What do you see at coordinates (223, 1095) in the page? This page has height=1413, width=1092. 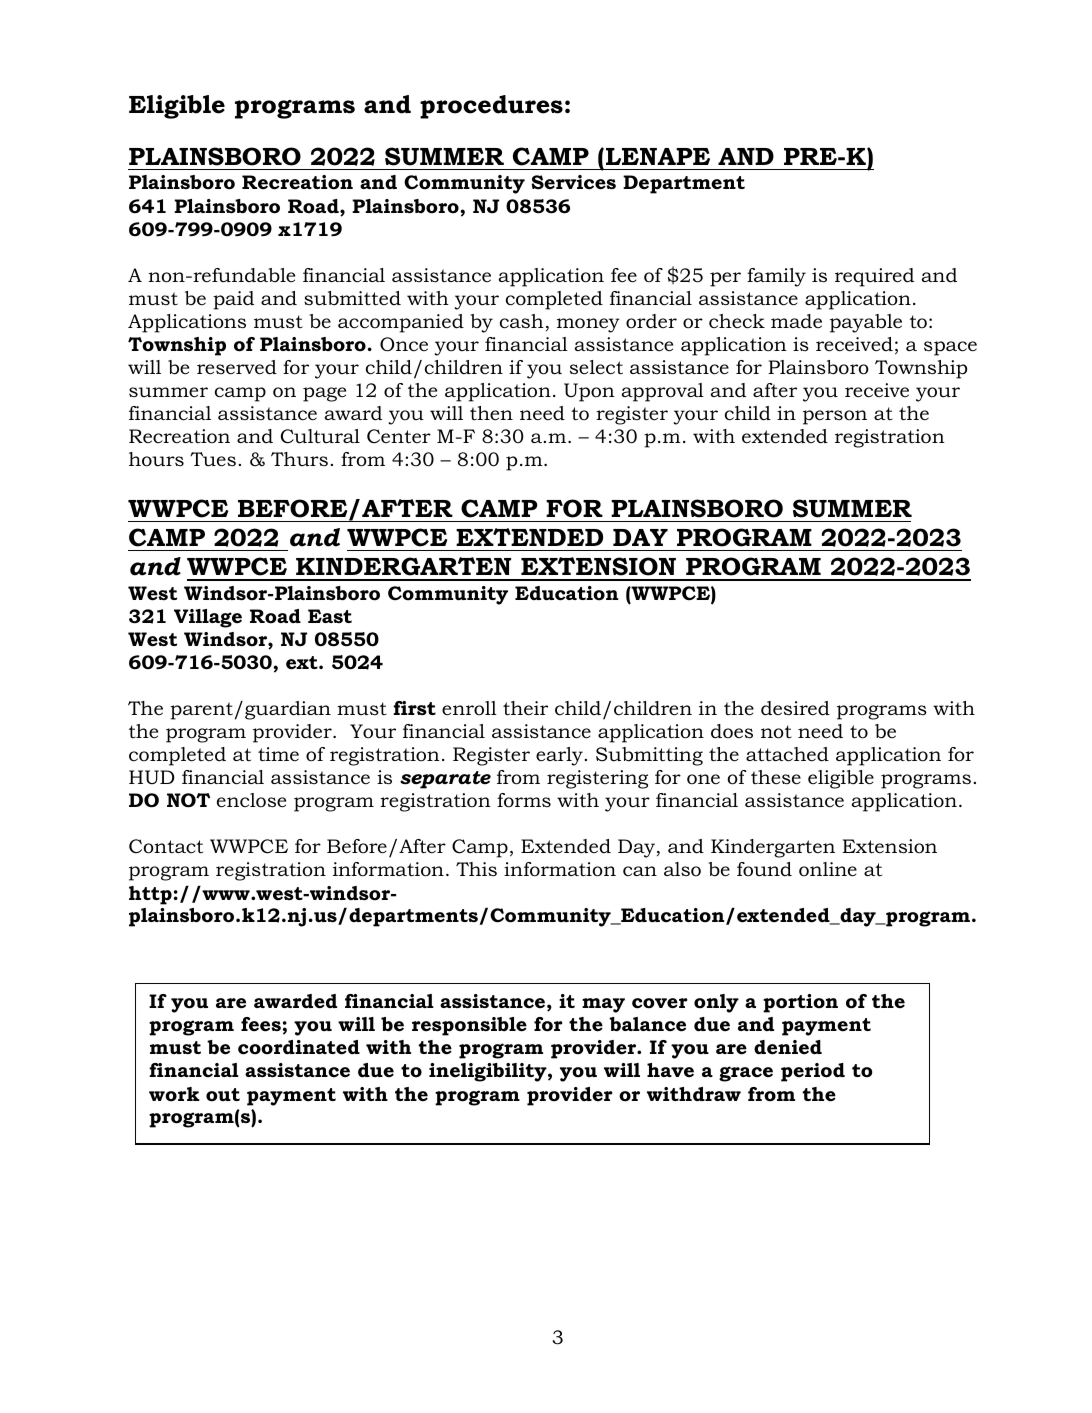 I see `out` at bounding box center [223, 1095].
